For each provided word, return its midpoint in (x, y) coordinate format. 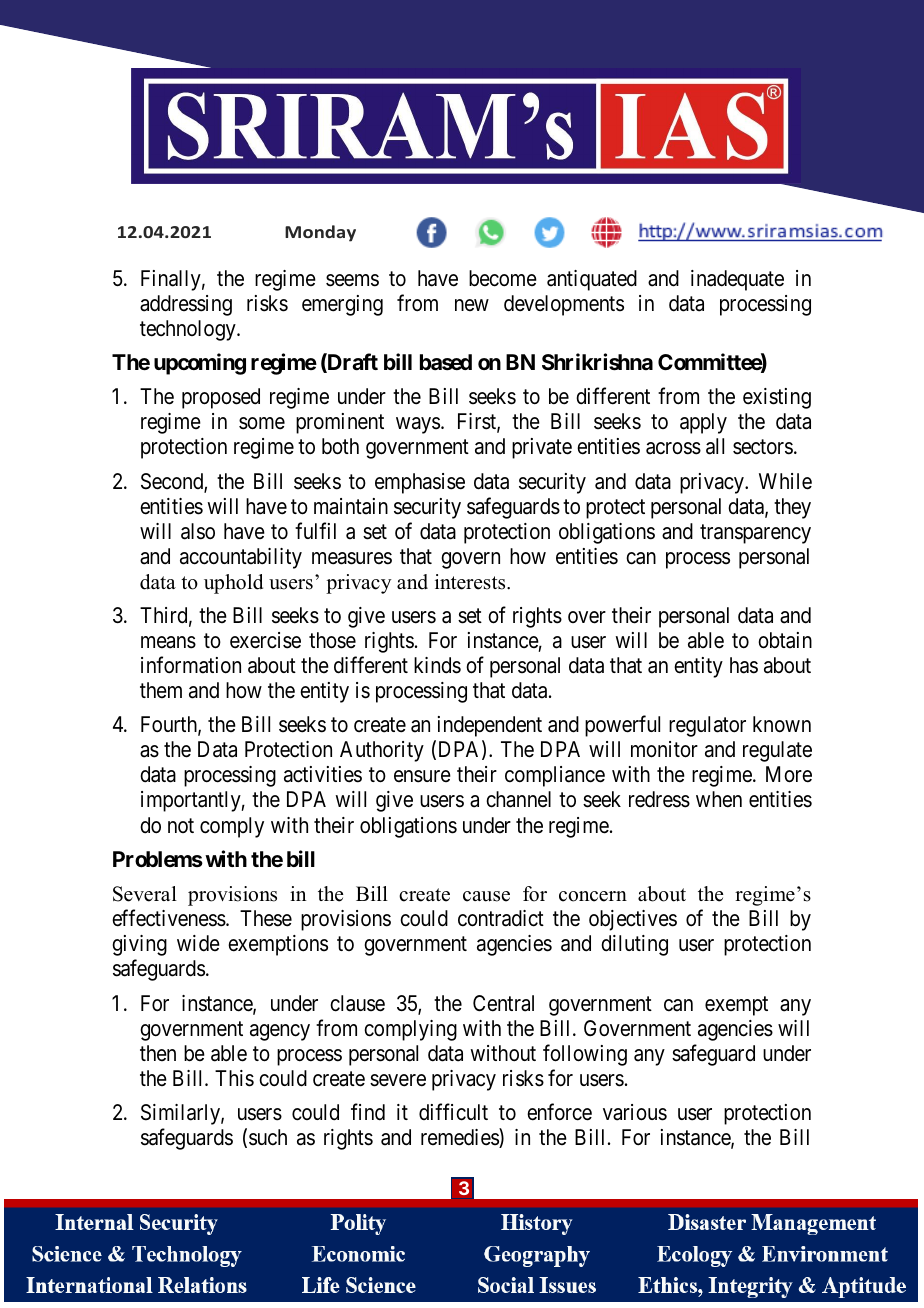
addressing (186, 305)
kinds (437, 665)
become (503, 278)
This (234, 1078)
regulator (707, 726)
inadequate (737, 280)
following (585, 1055)
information (191, 665)
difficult (453, 1112)
